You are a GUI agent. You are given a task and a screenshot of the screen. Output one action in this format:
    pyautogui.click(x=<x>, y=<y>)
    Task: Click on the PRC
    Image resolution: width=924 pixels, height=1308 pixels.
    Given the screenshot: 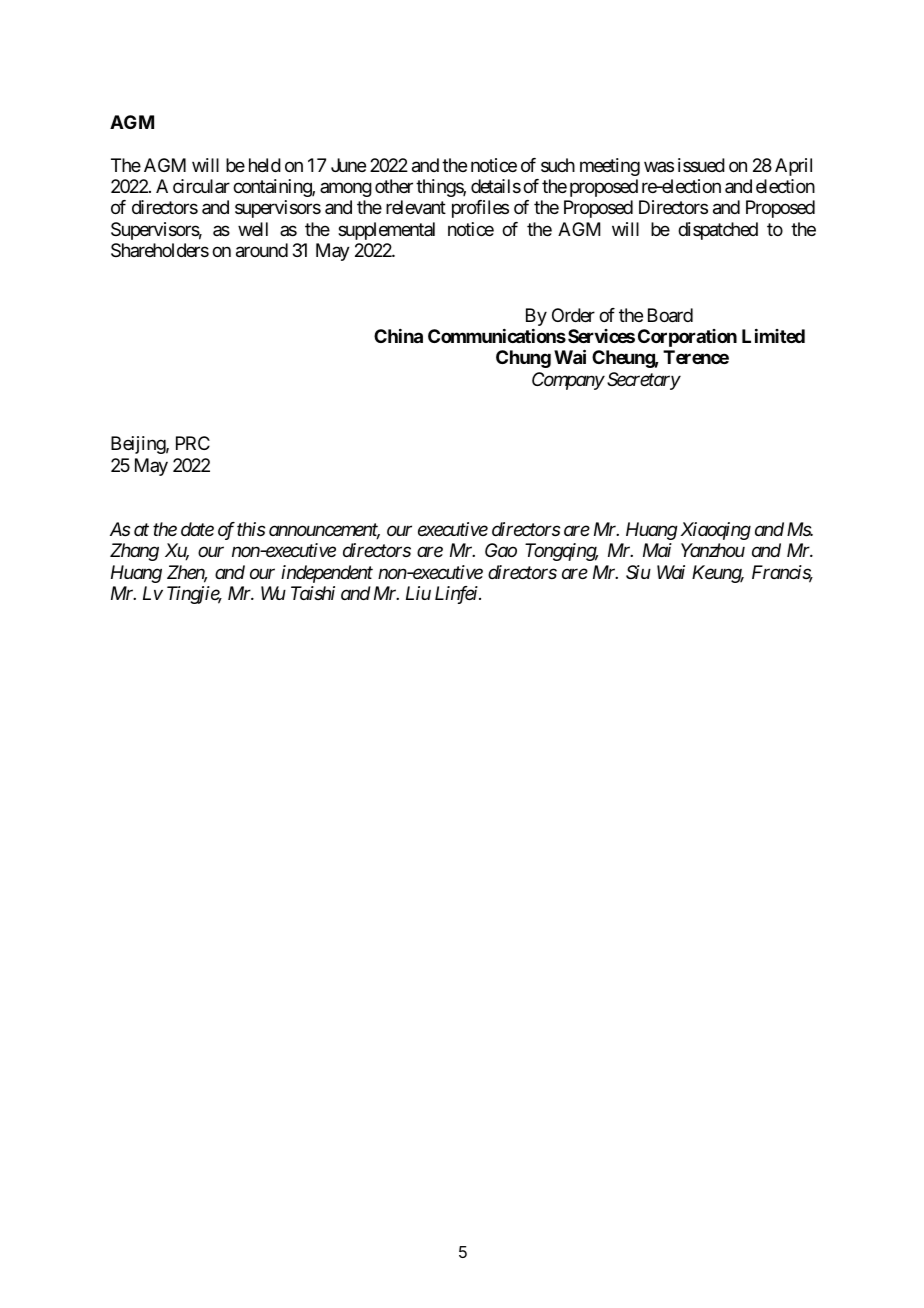 What is the action you would take?
    pyautogui.click(x=193, y=443)
